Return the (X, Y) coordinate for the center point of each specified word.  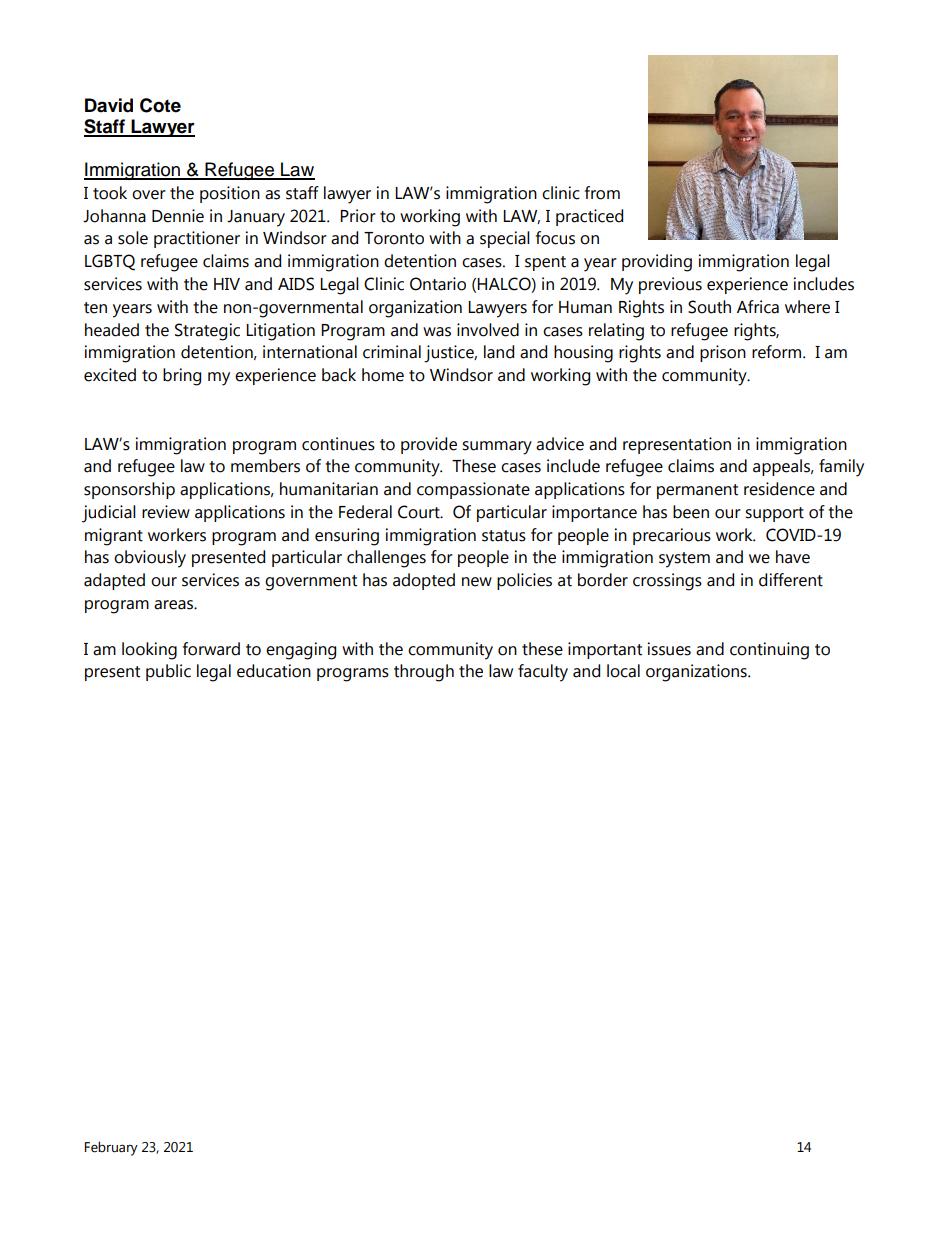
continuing (769, 651)
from (602, 193)
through (424, 673)
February (111, 1148)
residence (779, 489)
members (265, 466)
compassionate (473, 490)
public (168, 672)
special (505, 239)
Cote (160, 105)
